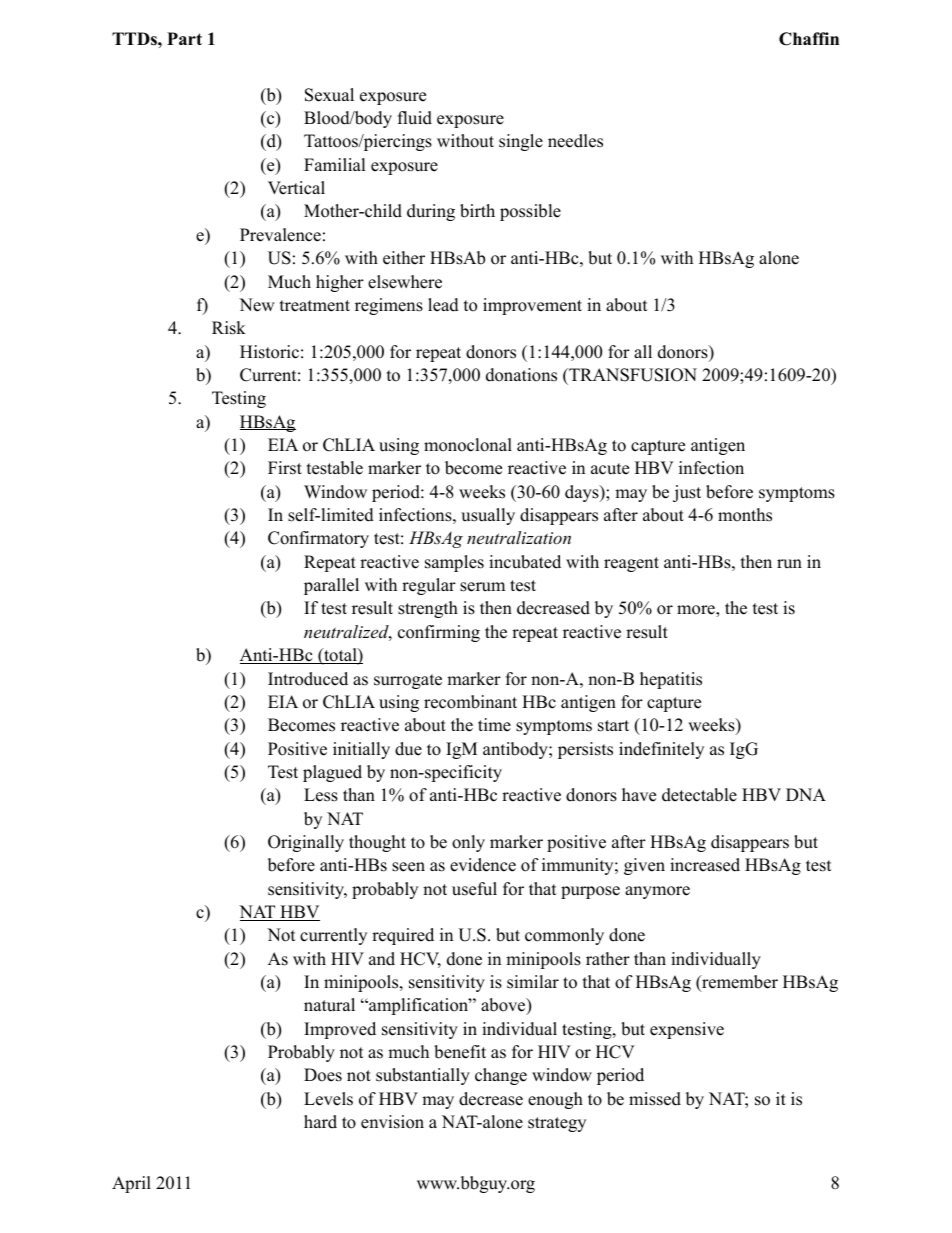  Describe the element at coordinates (443, 305) in the screenshot. I see `lead` at that location.
